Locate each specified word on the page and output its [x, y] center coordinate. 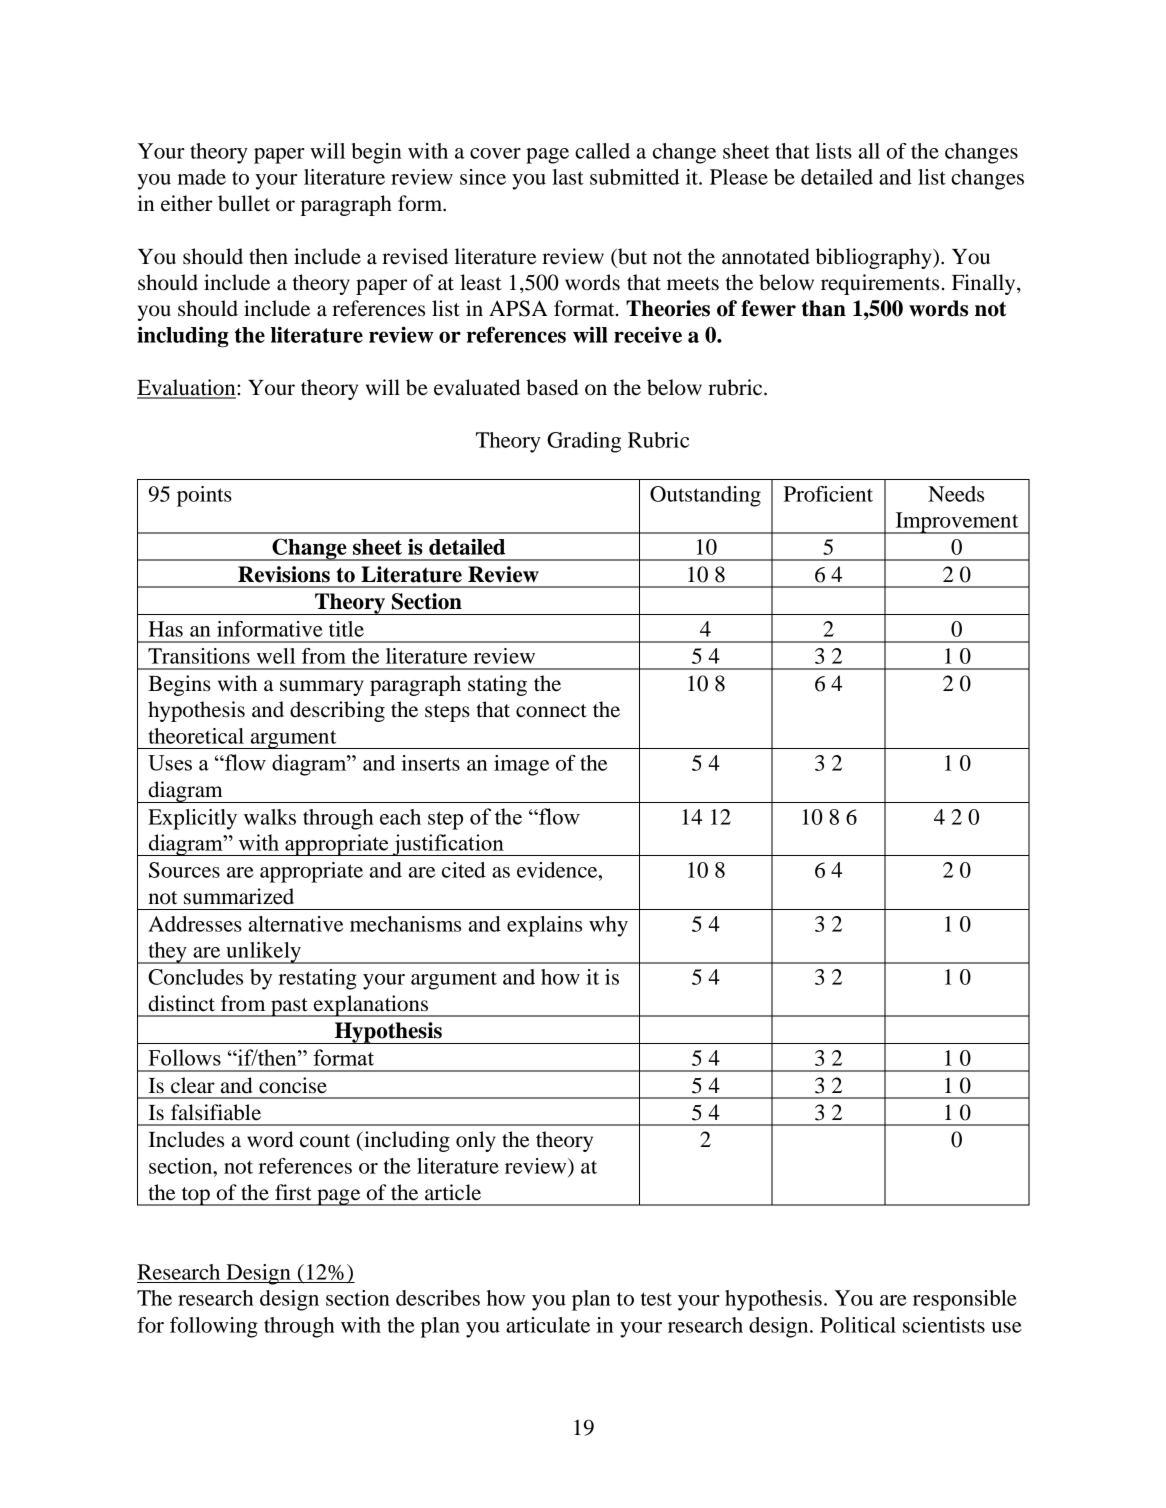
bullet [244, 203]
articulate [548, 1325]
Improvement [957, 523]
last [568, 177]
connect [551, 711]
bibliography [874, 258]
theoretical [196, 736]
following [214, 1327]
